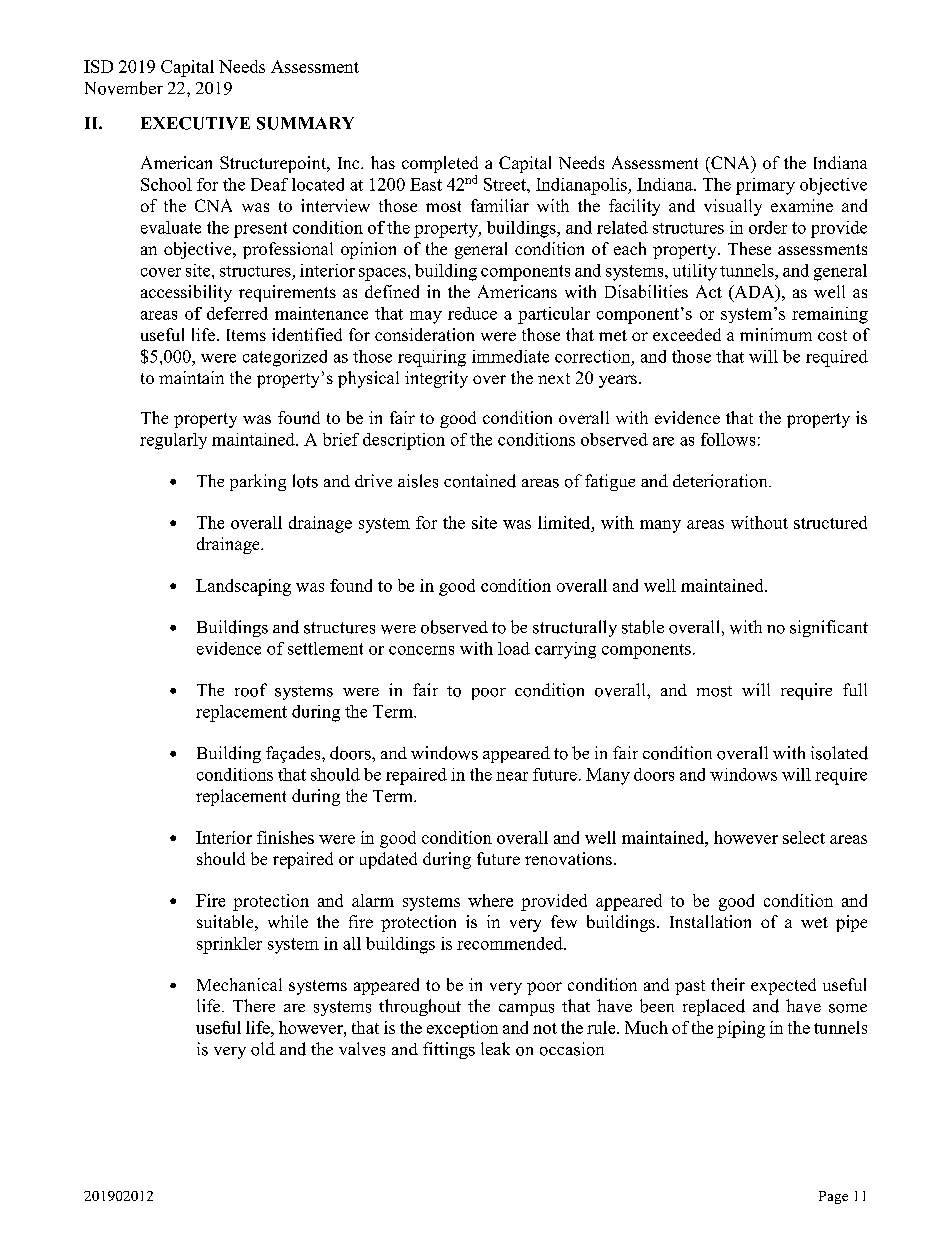 The image size is (952, 1233). I want to click on load, so click(514, 648).
